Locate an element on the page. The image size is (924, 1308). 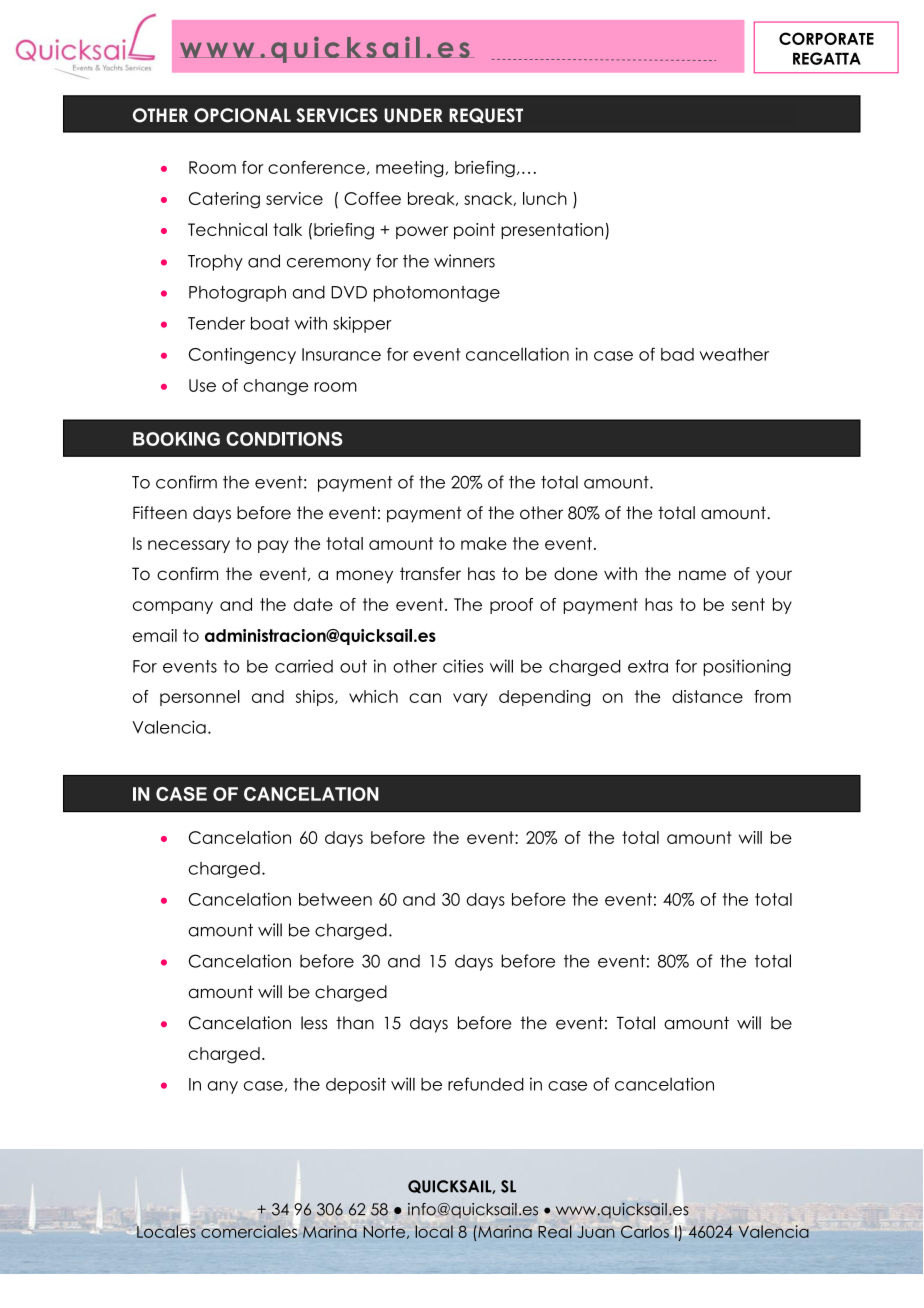
than is located at coordinates (355, 1023).
